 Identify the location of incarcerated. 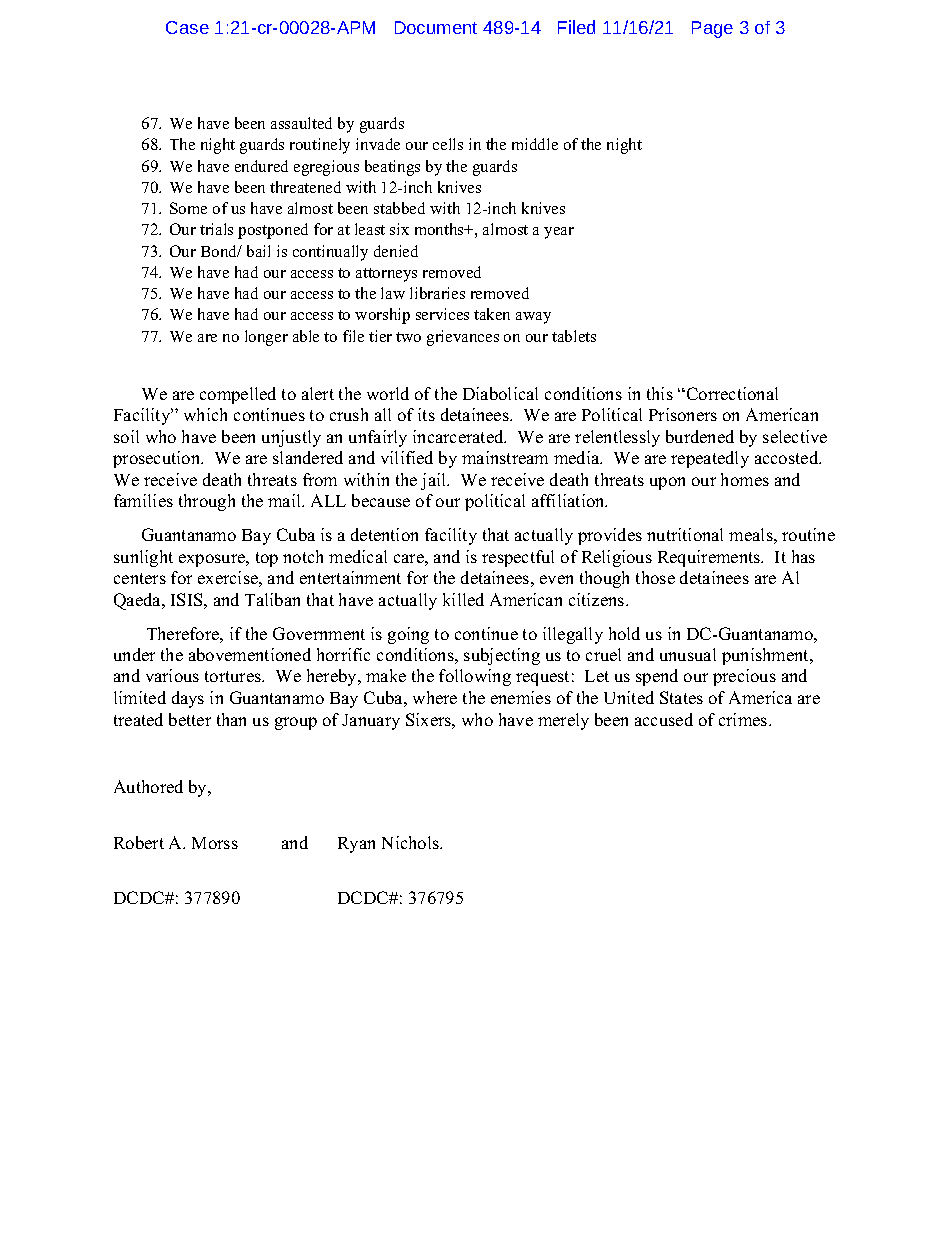
(459, 436).
